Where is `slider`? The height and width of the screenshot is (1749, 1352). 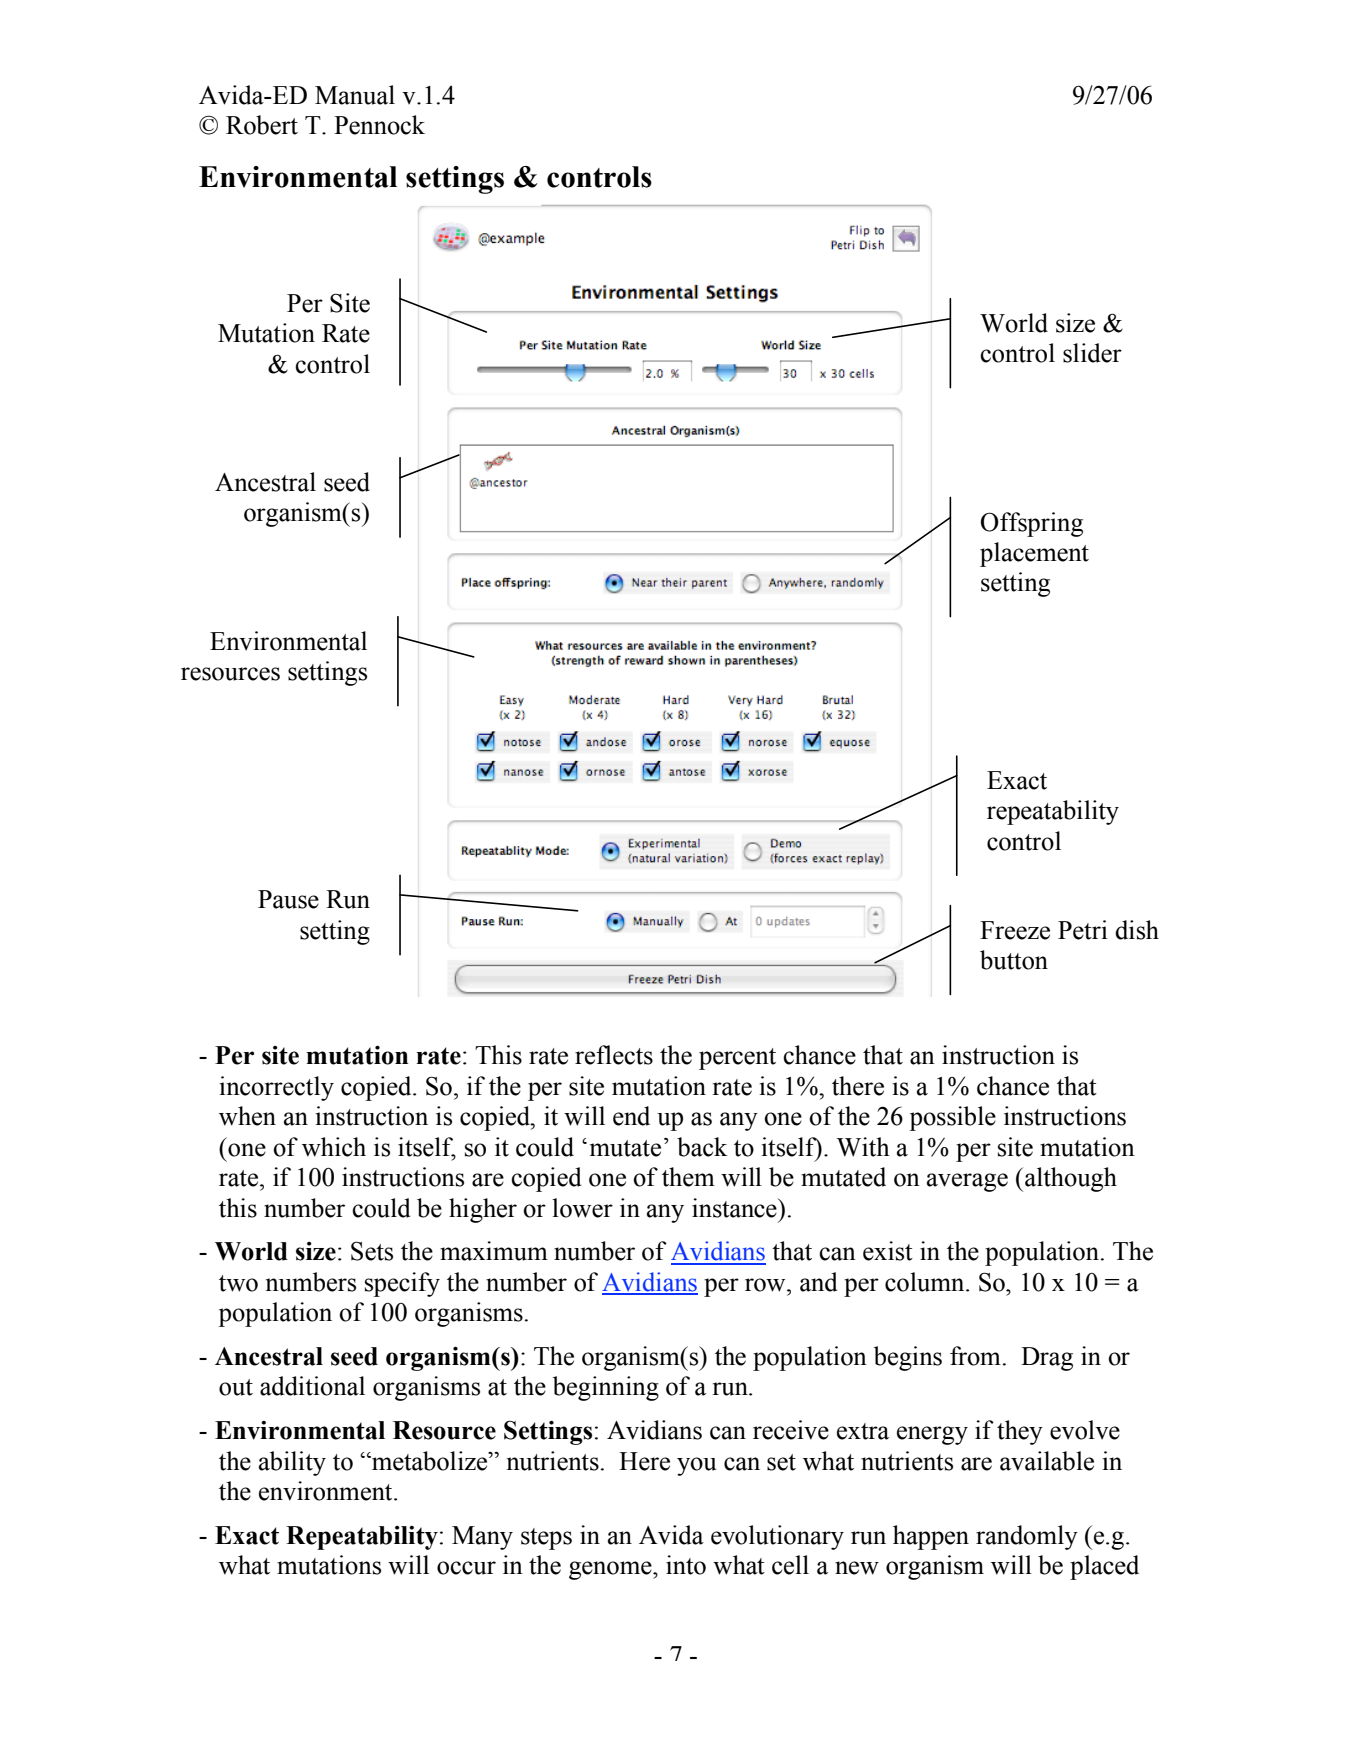 slider is located at coordinates (1092, 353).
